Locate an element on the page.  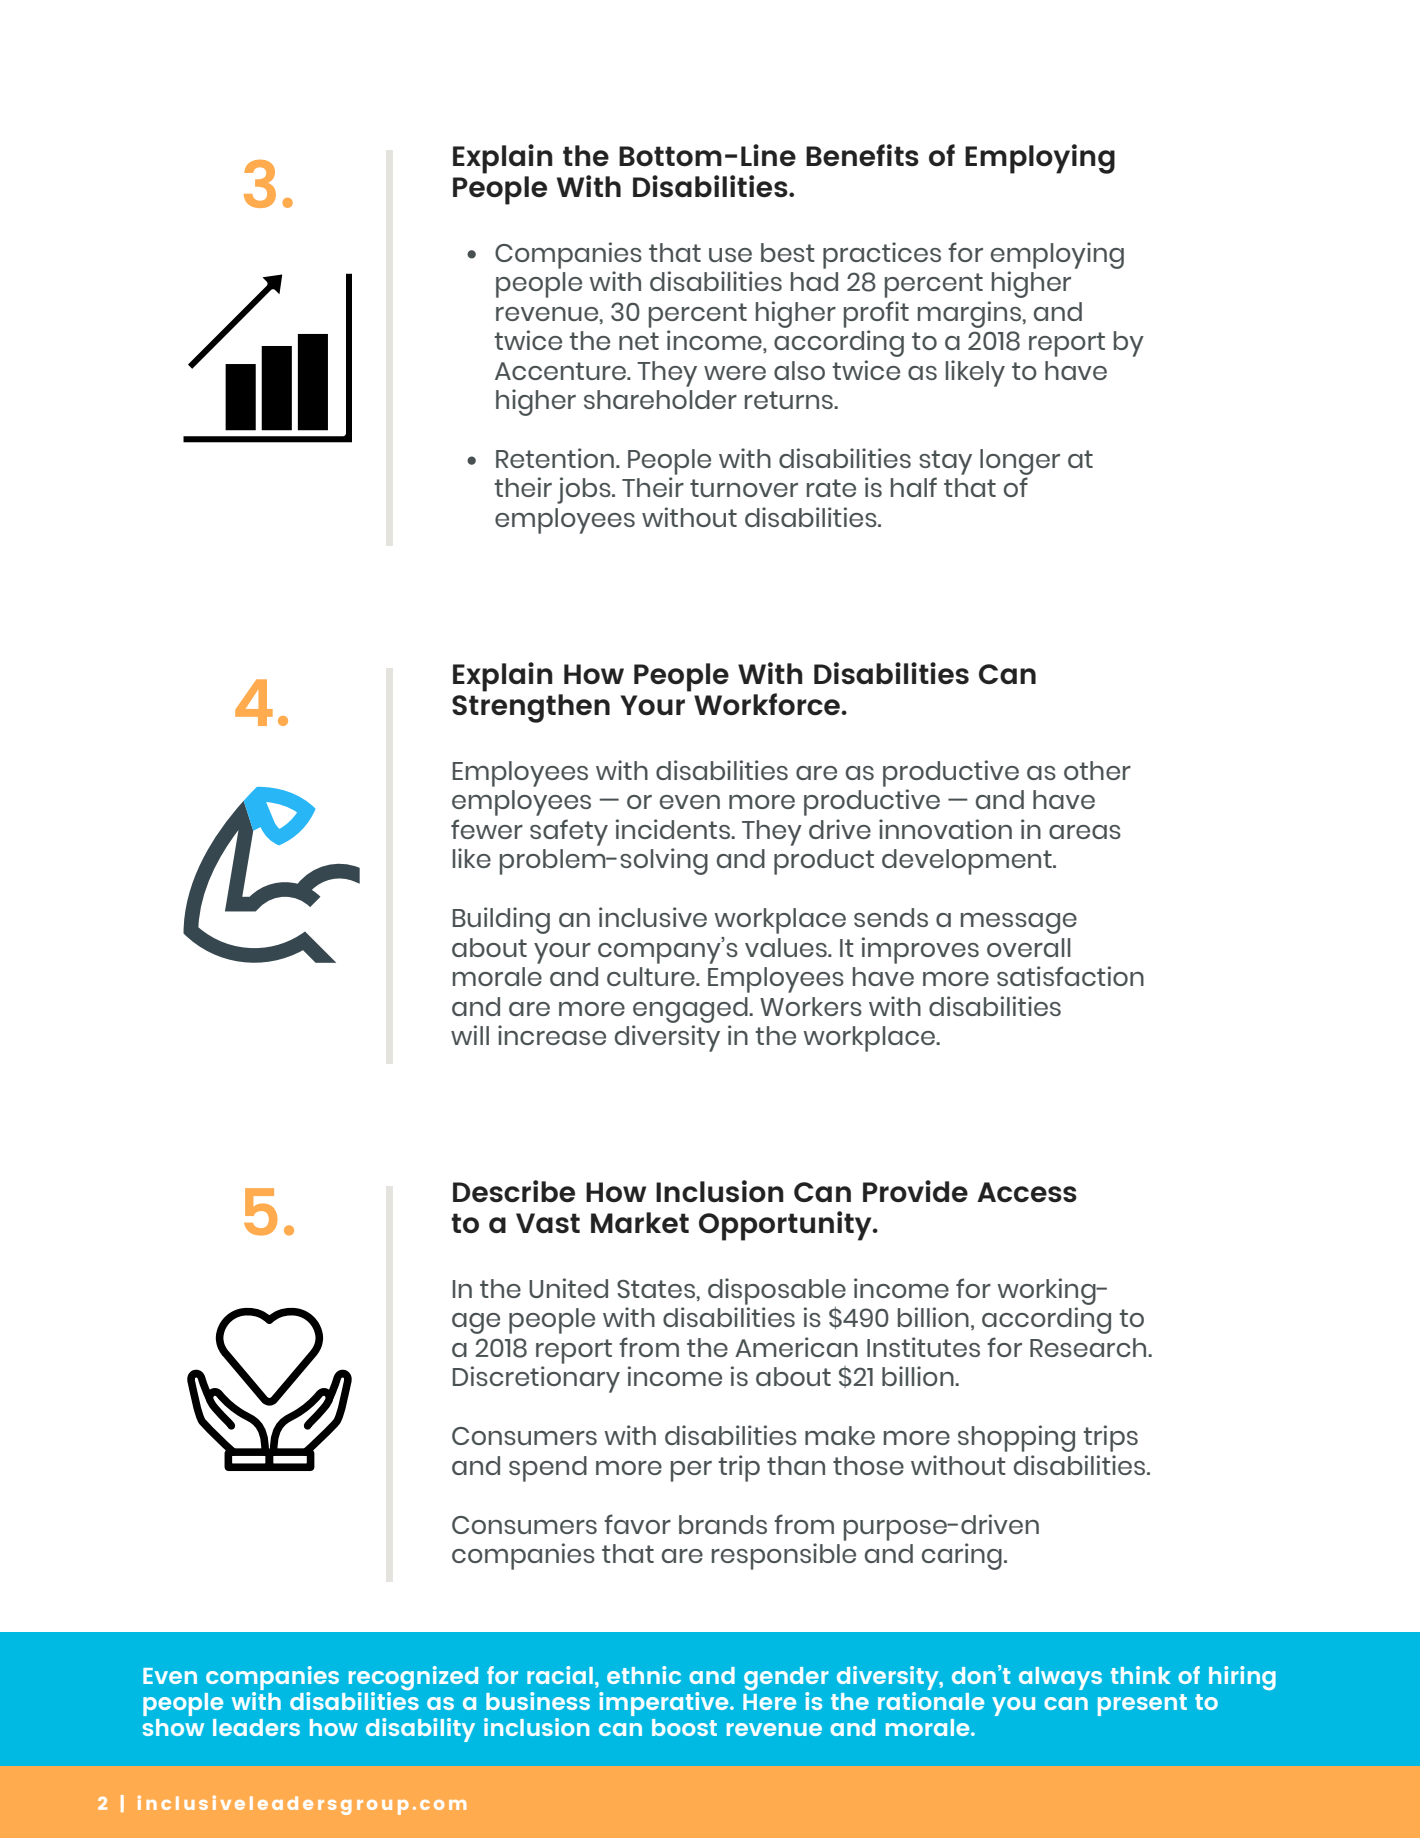
think is located at coordinates (1140, 1675).
